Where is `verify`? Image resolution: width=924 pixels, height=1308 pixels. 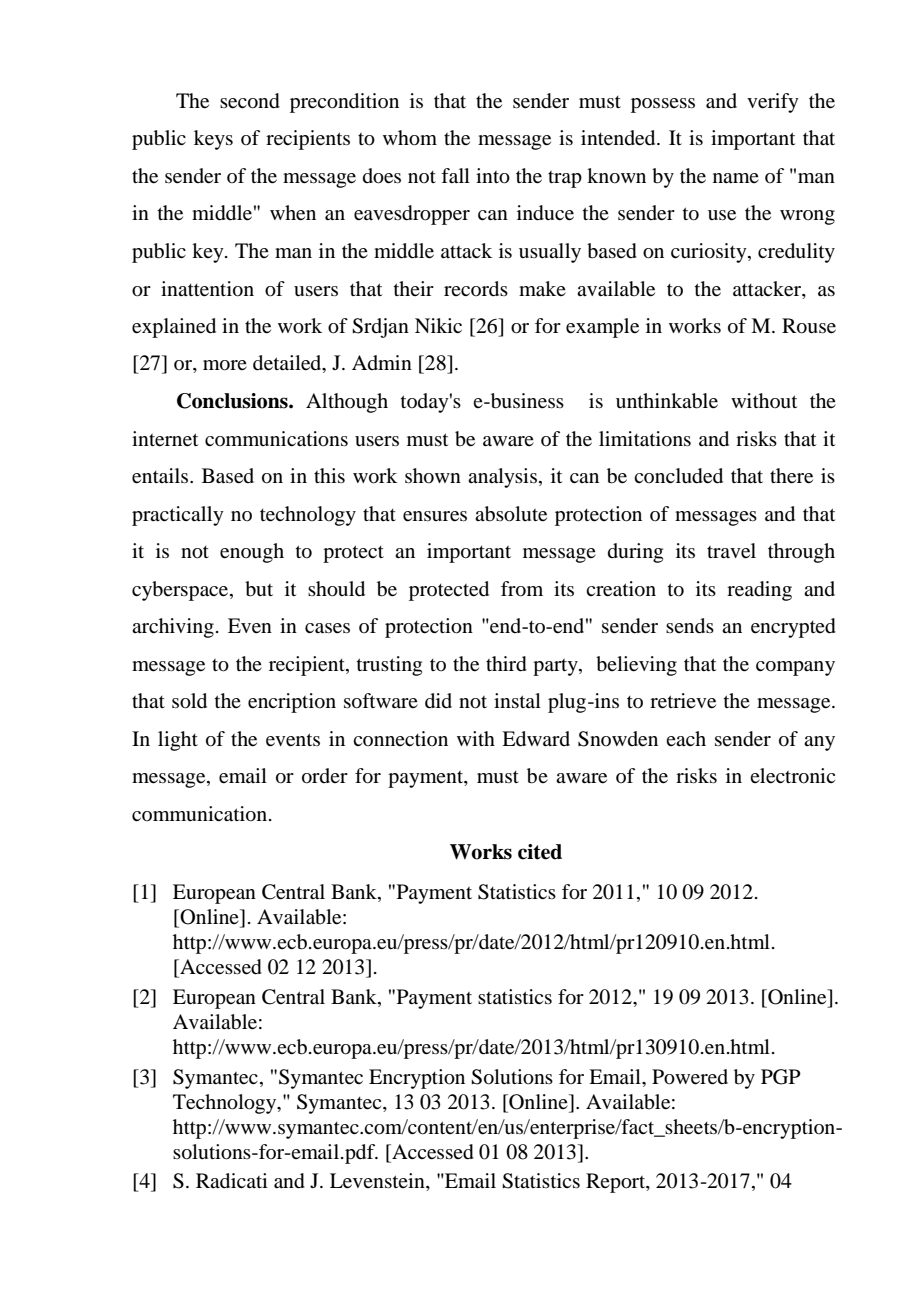
verify is located at coordinates (773, 103).
